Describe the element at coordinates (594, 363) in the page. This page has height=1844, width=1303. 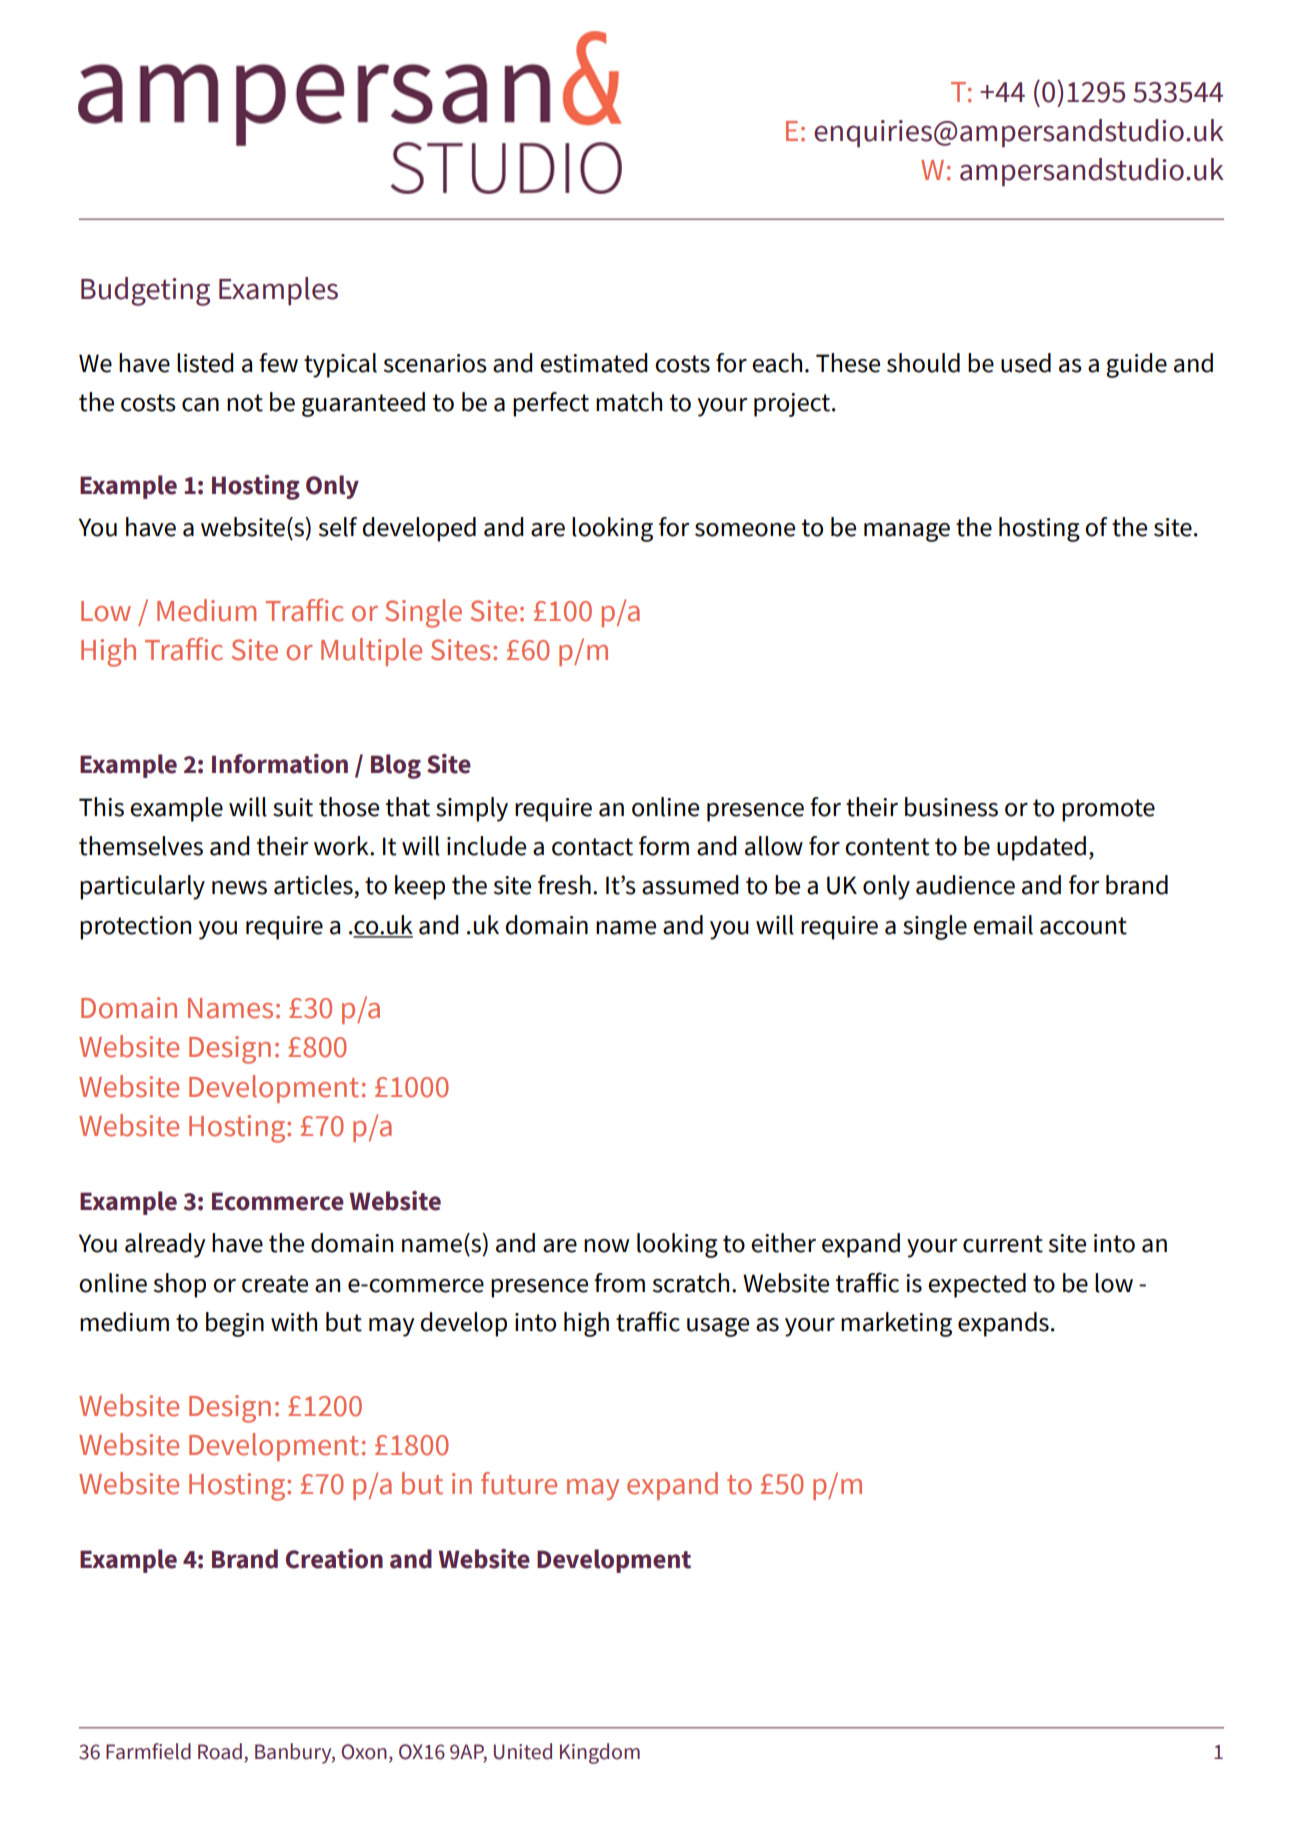
I see `estimated` at that location.
